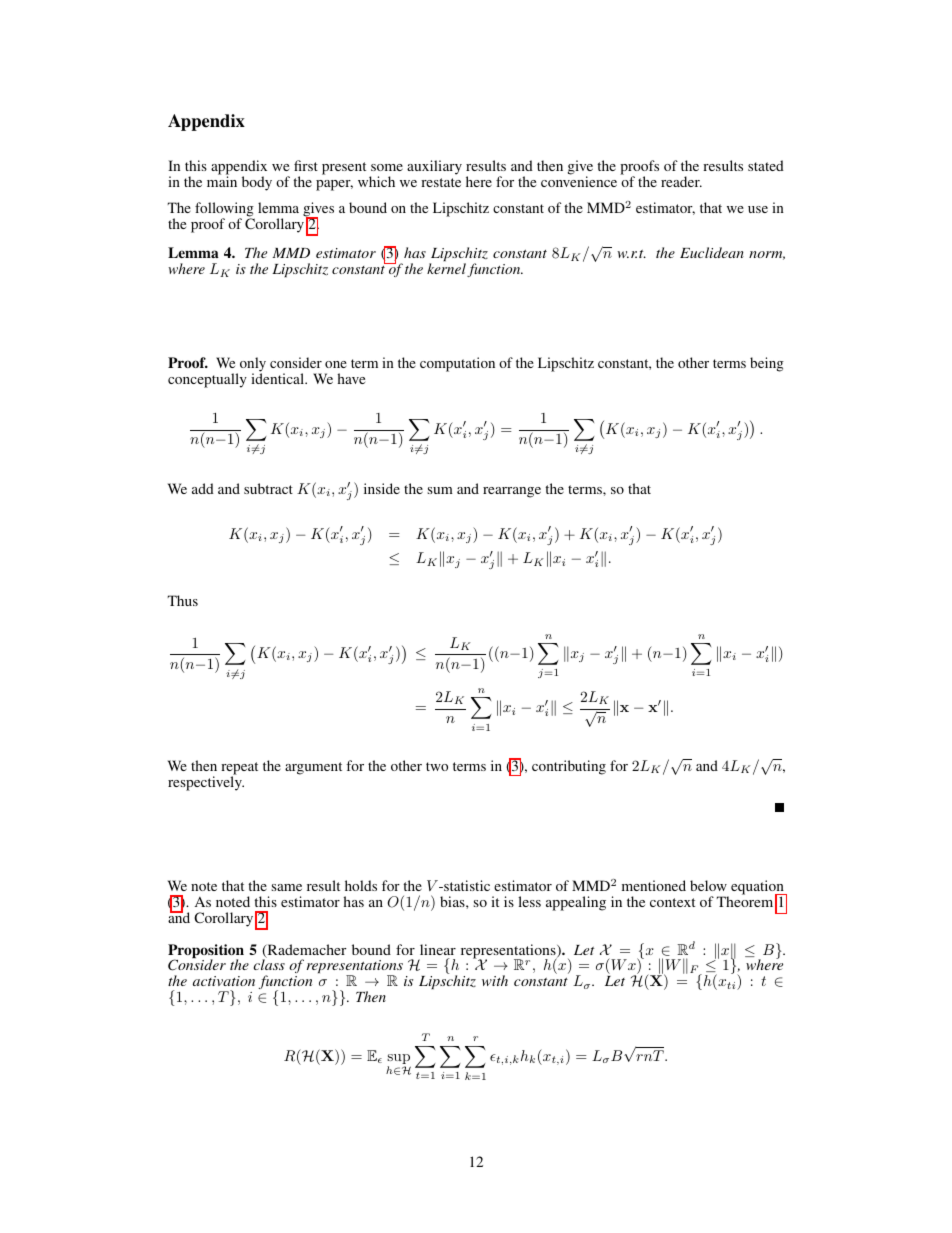 The image size is (952, 1233). Describe the element at coordinates (441, 182) in the screenshot. I see `restate` at that location.
